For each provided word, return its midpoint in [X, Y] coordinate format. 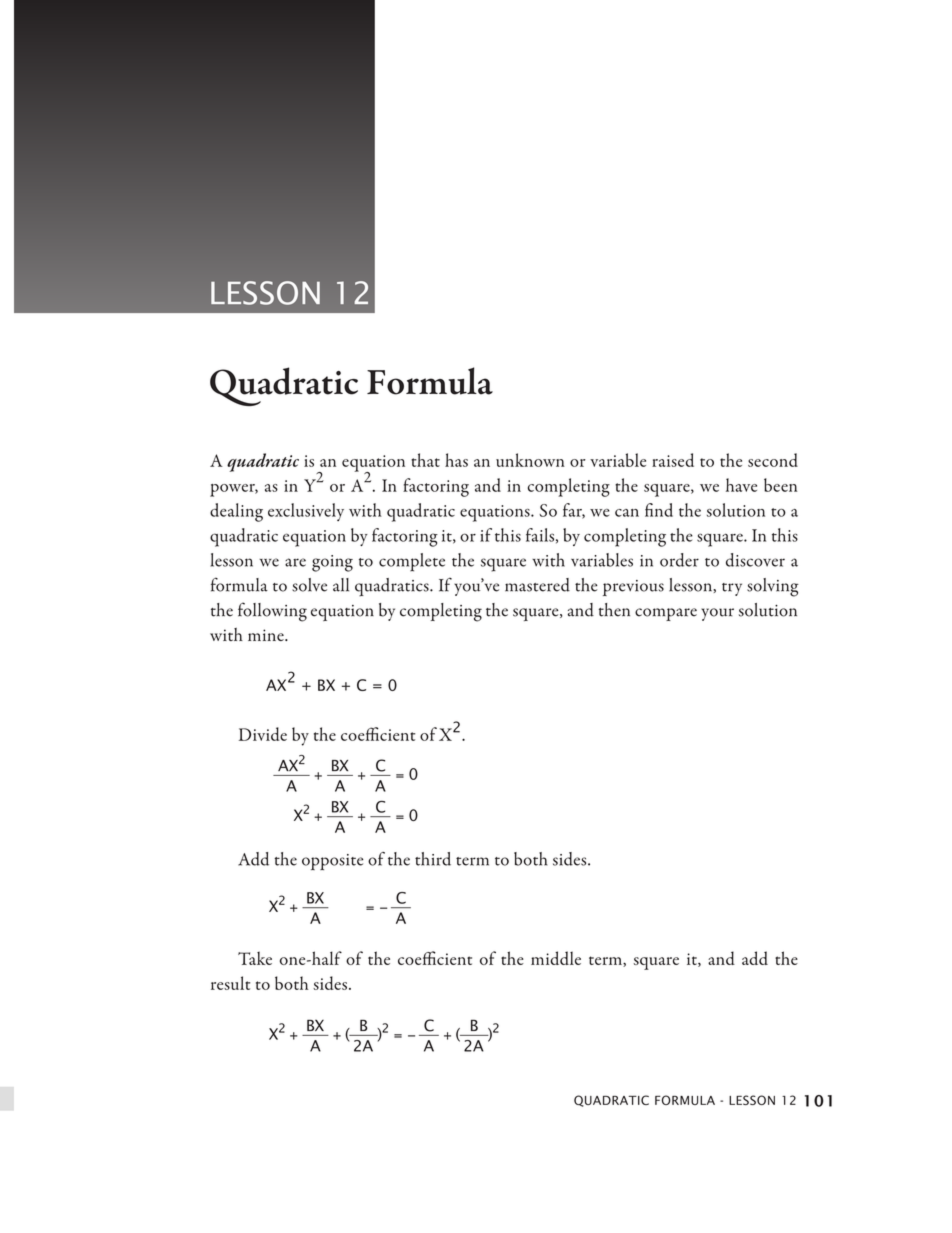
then [614, 610]
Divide [263, 734]
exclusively [306, 512]
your [717, 614]
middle [556, 958]
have [741, 485]
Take [255, 958]
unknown [530, 460]
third [433, 859]
